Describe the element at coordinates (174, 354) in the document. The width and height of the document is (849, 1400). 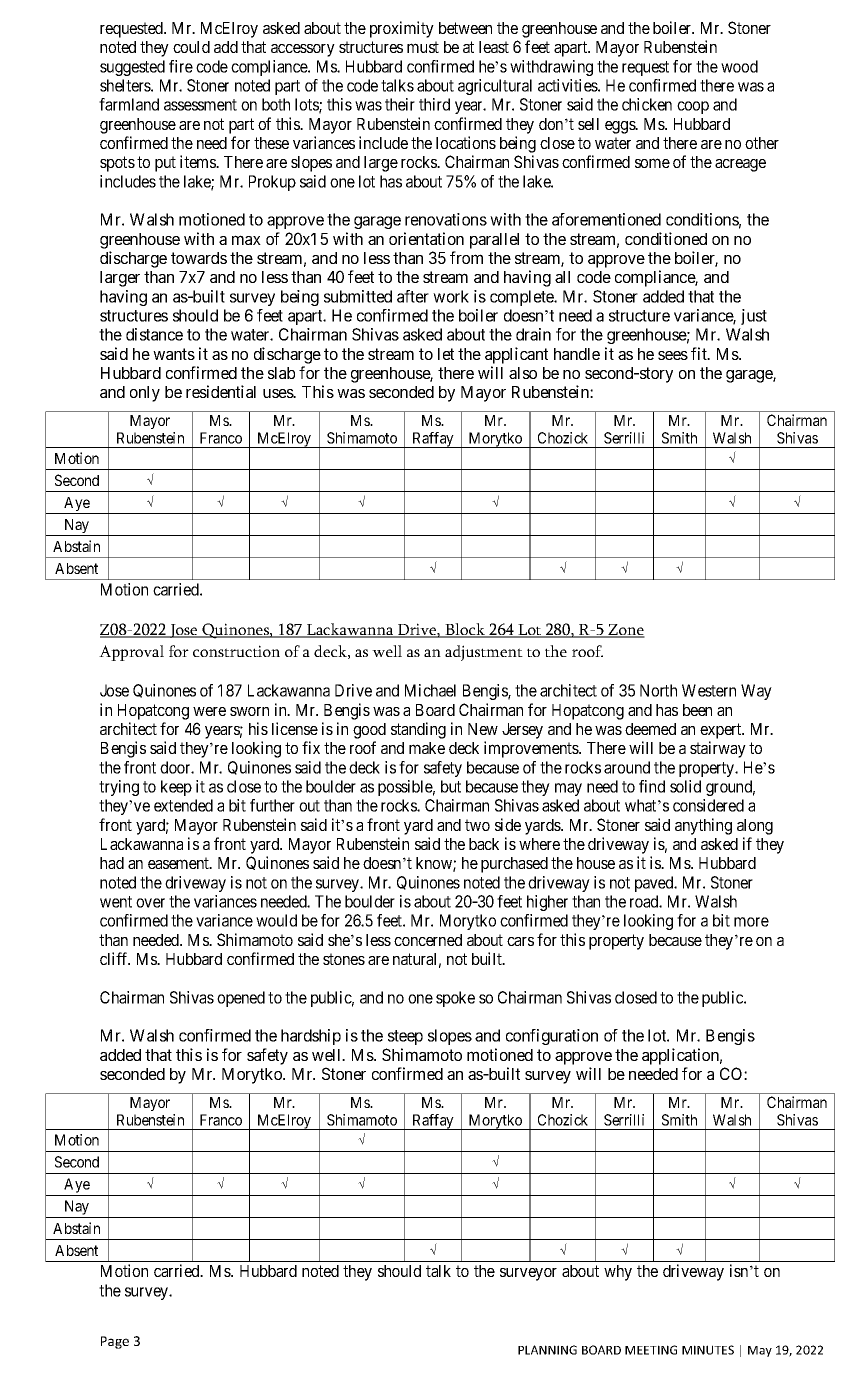
I see `wants` at that location.
